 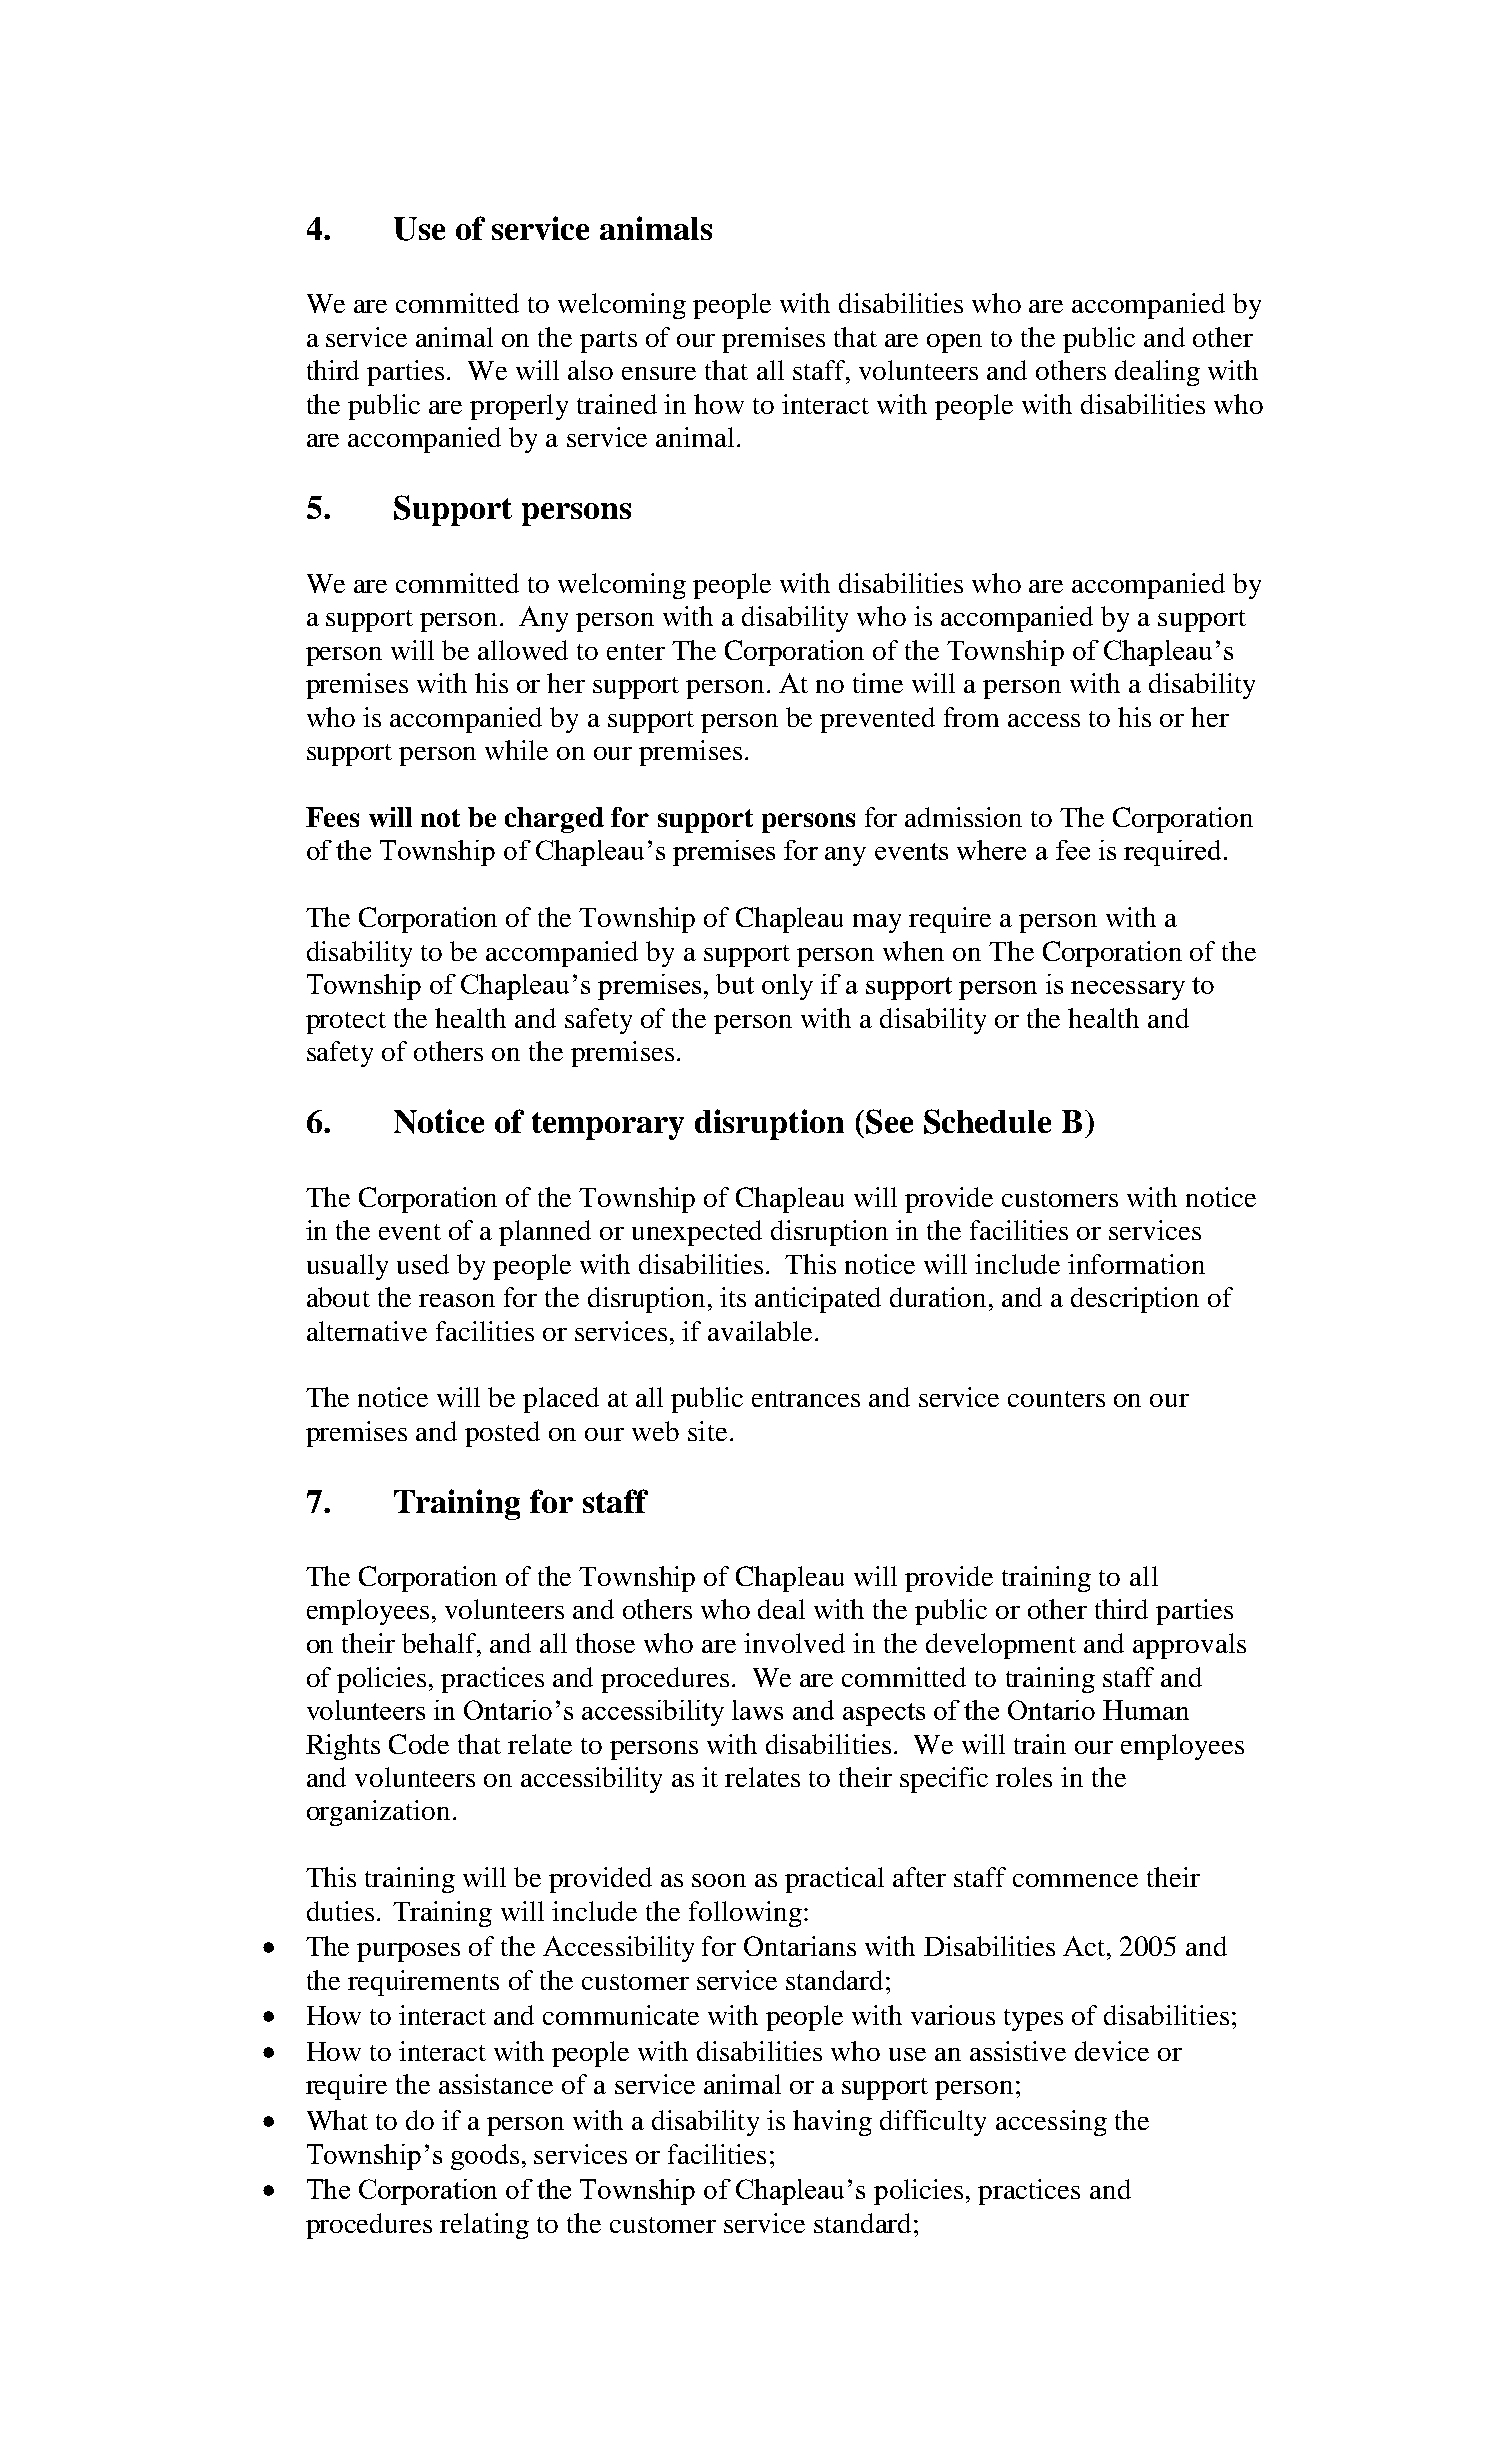 I want to click on posted, so click(x=502, y=1434).
